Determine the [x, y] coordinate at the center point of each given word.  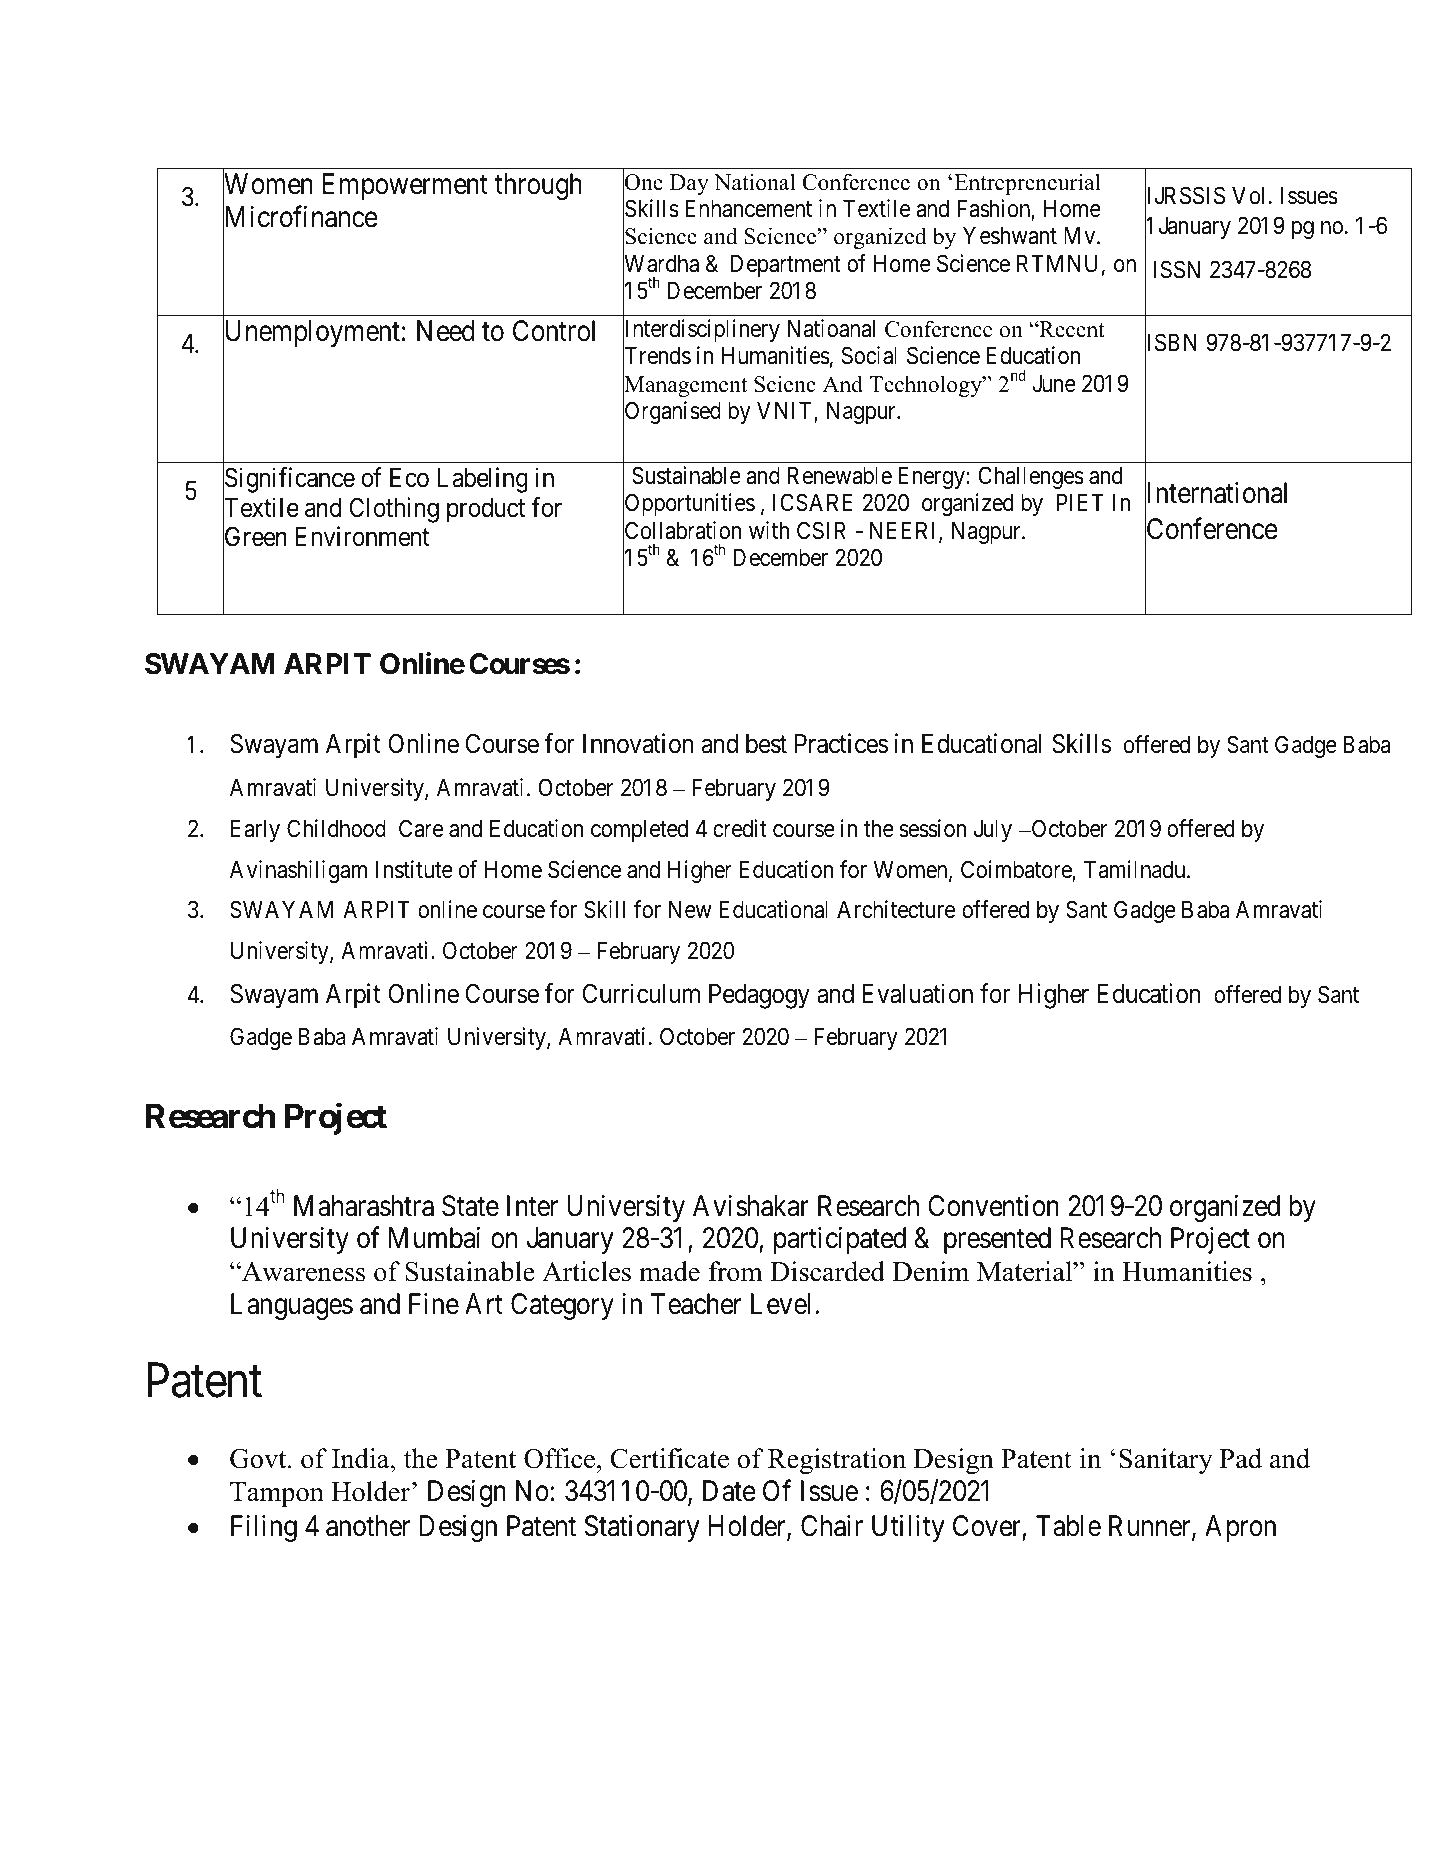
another [368, 1526]
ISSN [1176, 269]
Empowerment [405, 187]
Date [729, 1491]
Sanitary [1166, 1461]
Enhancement [748, 209]
